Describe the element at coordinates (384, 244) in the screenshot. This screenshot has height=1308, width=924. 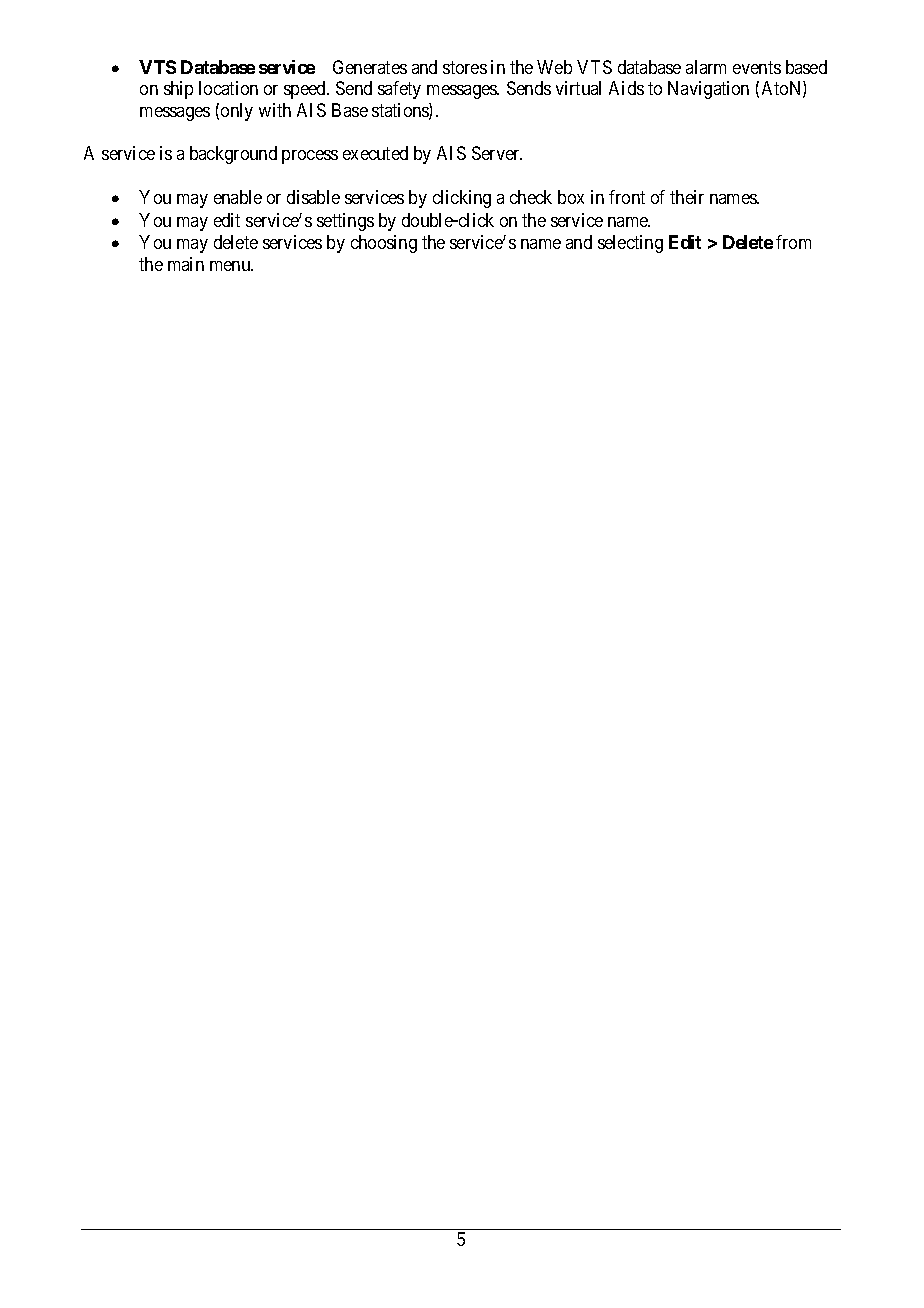
I see `choosing` at that location.
